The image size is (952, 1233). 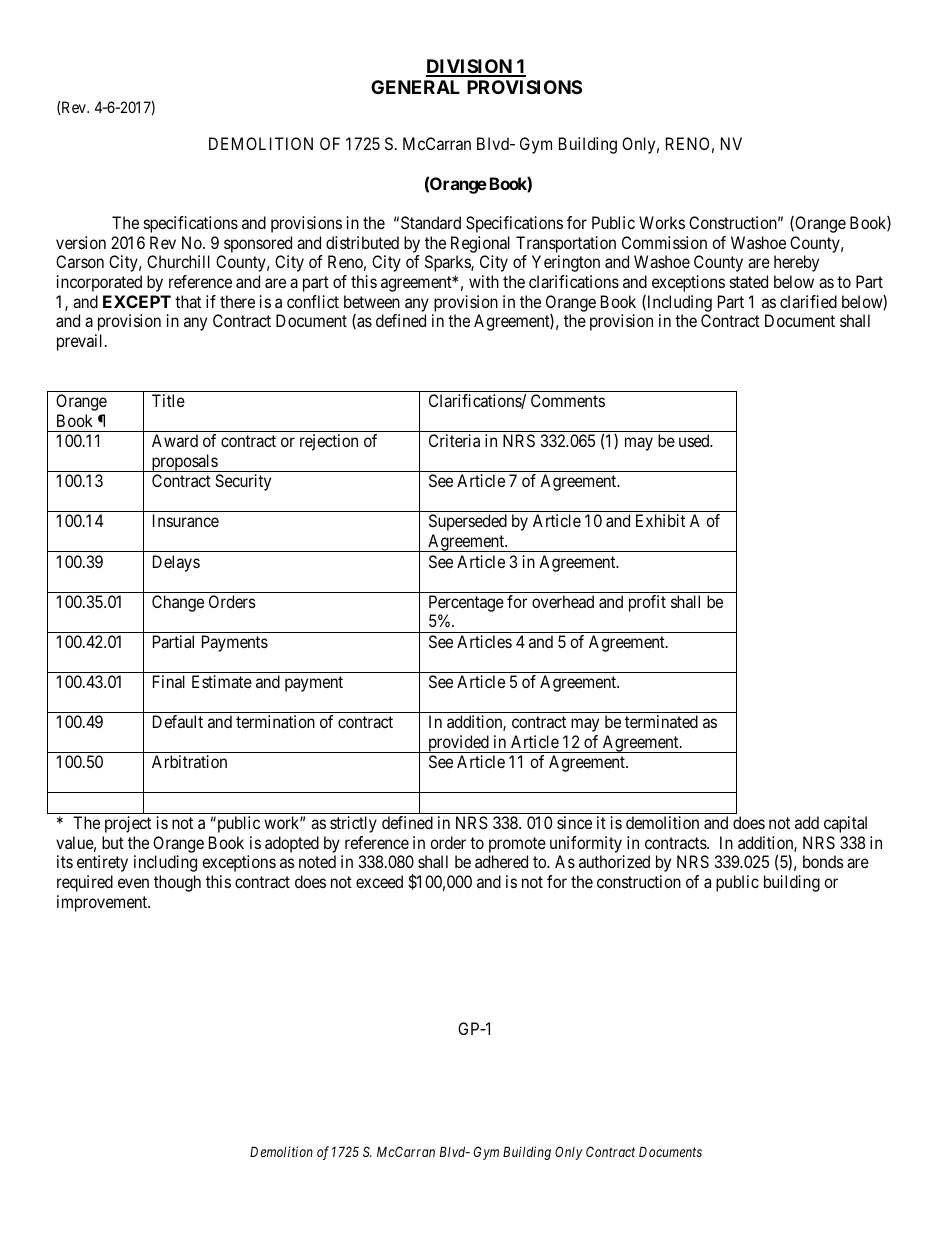 I want to click on DIVISION, so click(x=470, y=67).
